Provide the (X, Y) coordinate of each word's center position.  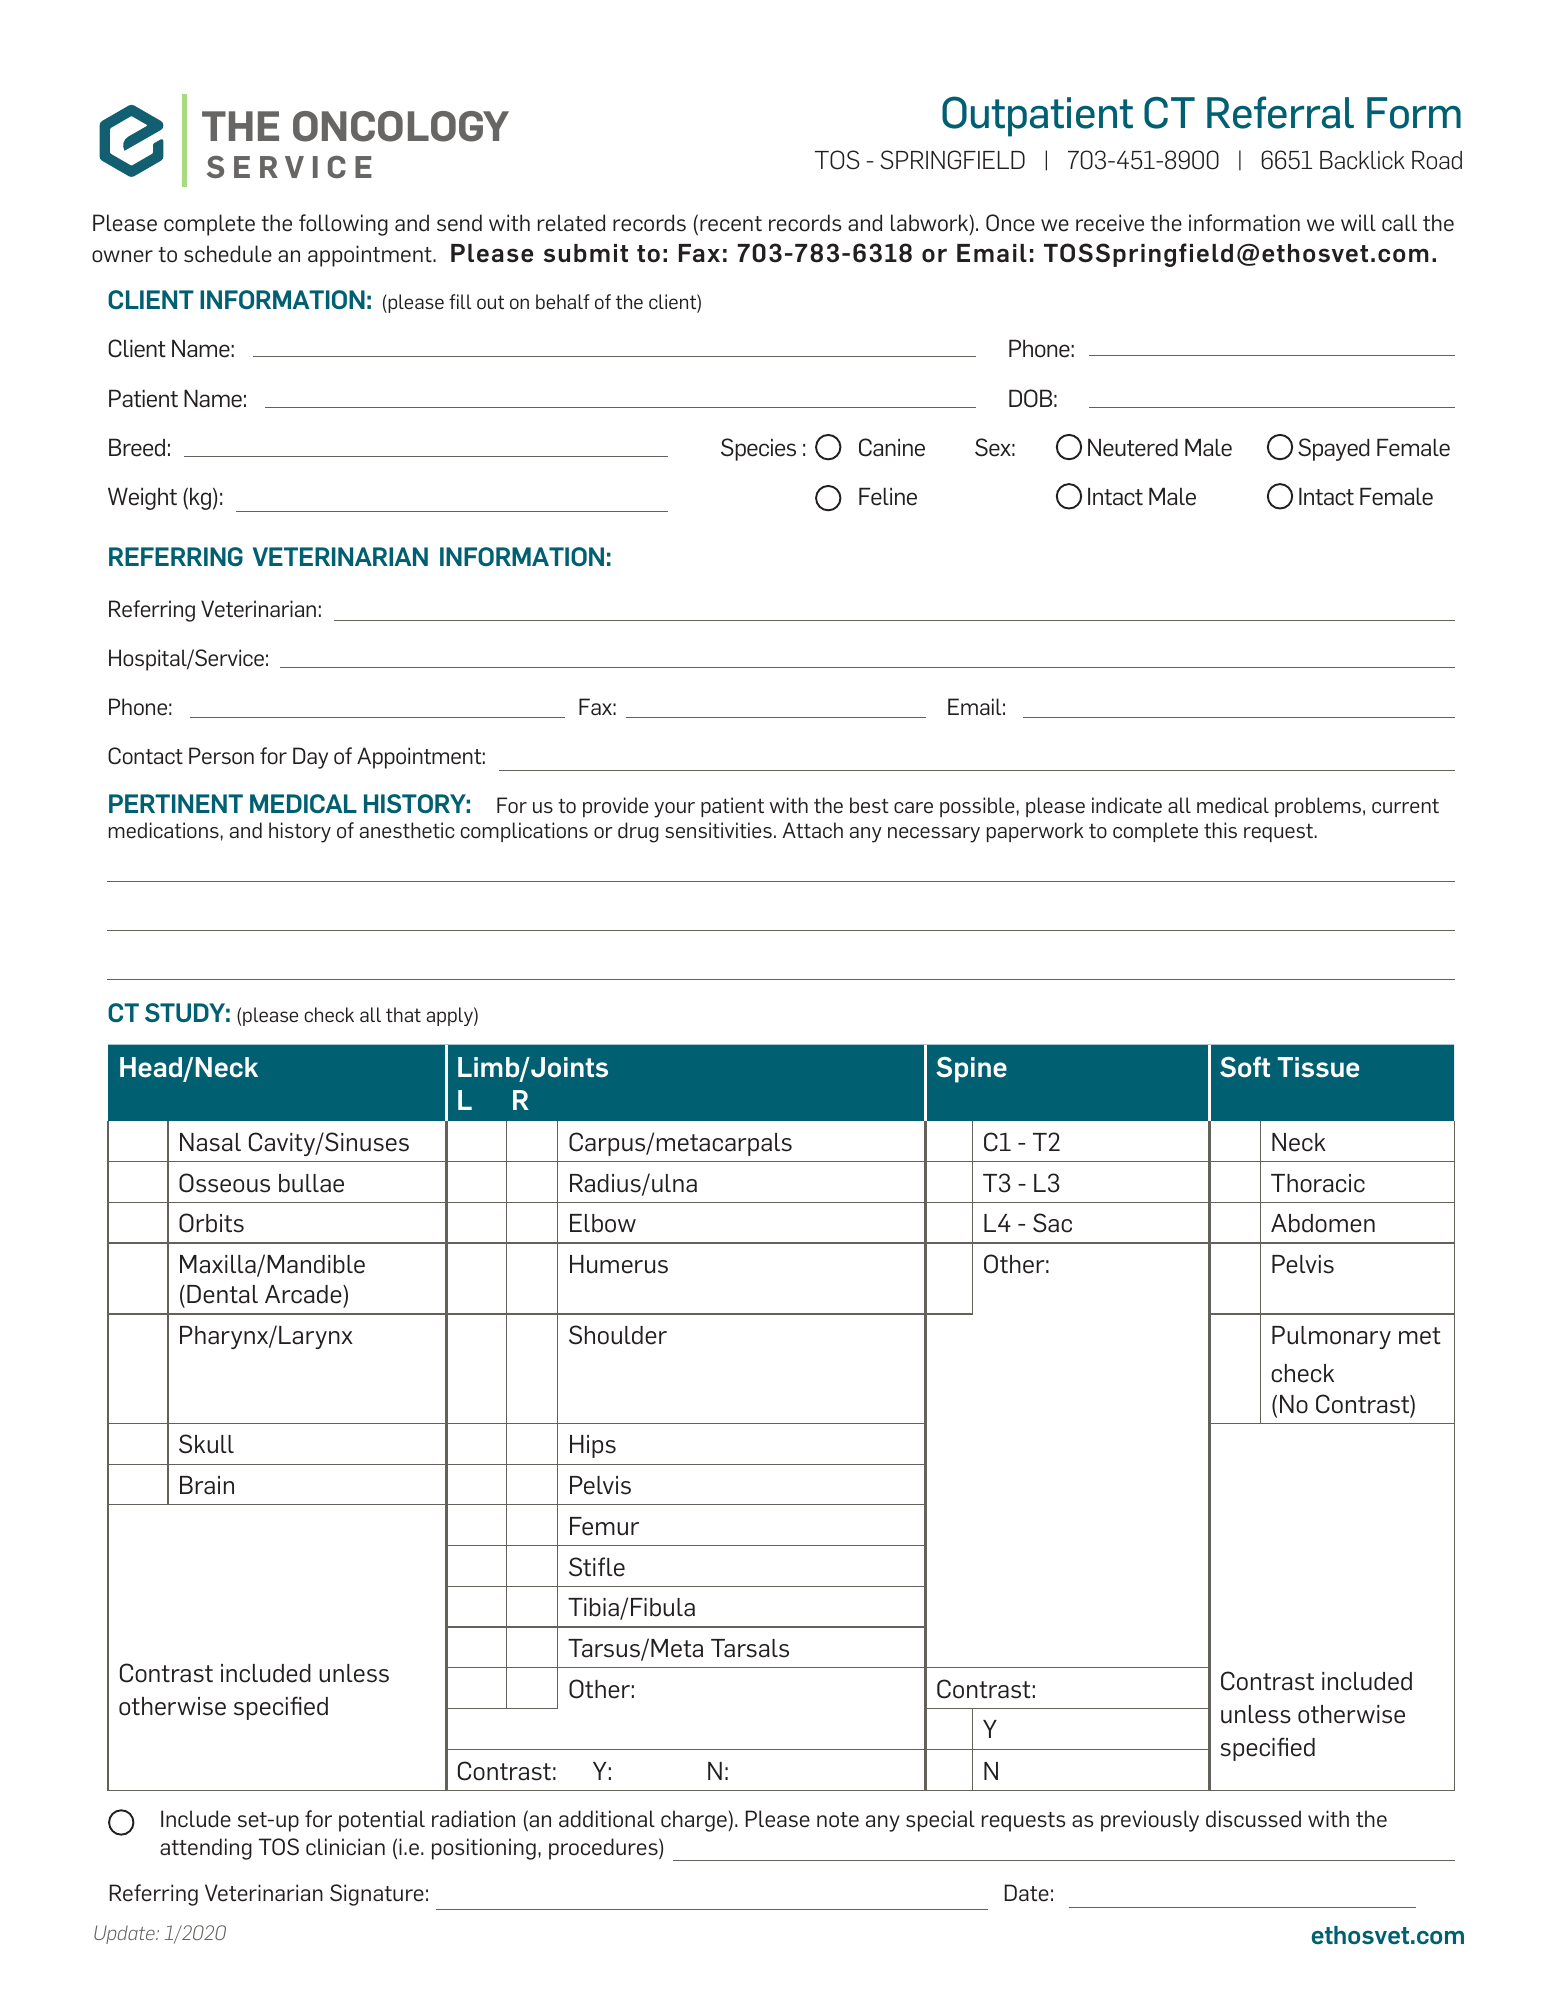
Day (310, 758)
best (869, 805)
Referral (1280, 112)
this (1220, 830)
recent (731, 224)
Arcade (304, 1294)
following (343, 225)
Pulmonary (1331, 1337)
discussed (1253, 1819)
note (838, 1820)
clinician (345, 1847)
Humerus (619, 1264)
